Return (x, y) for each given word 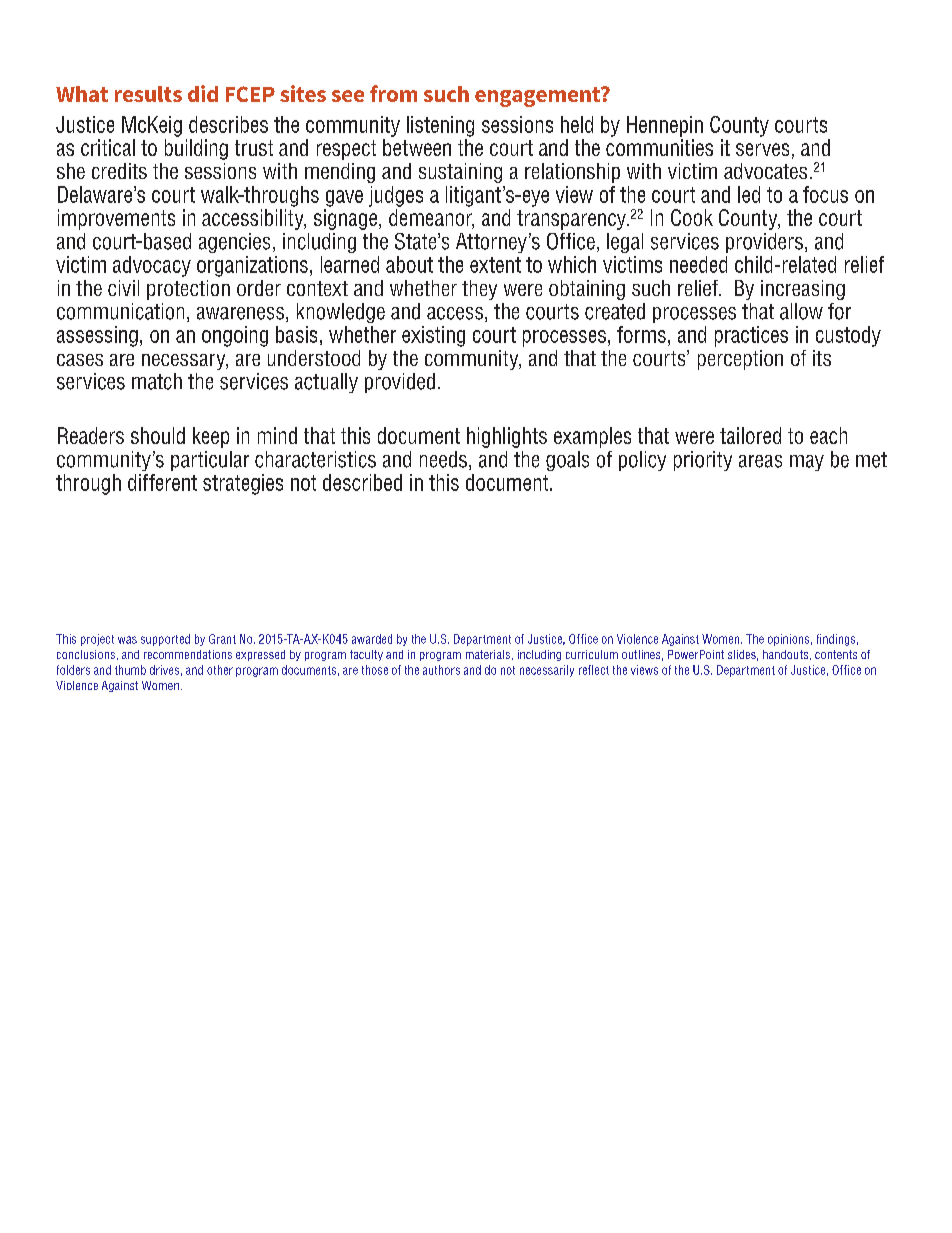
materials (488, 654)
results (148, 94)
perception (740, 360)
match (157, 381)
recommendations (188, 654)
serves (762, 149)
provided (400, 383)
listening (440, 126)
